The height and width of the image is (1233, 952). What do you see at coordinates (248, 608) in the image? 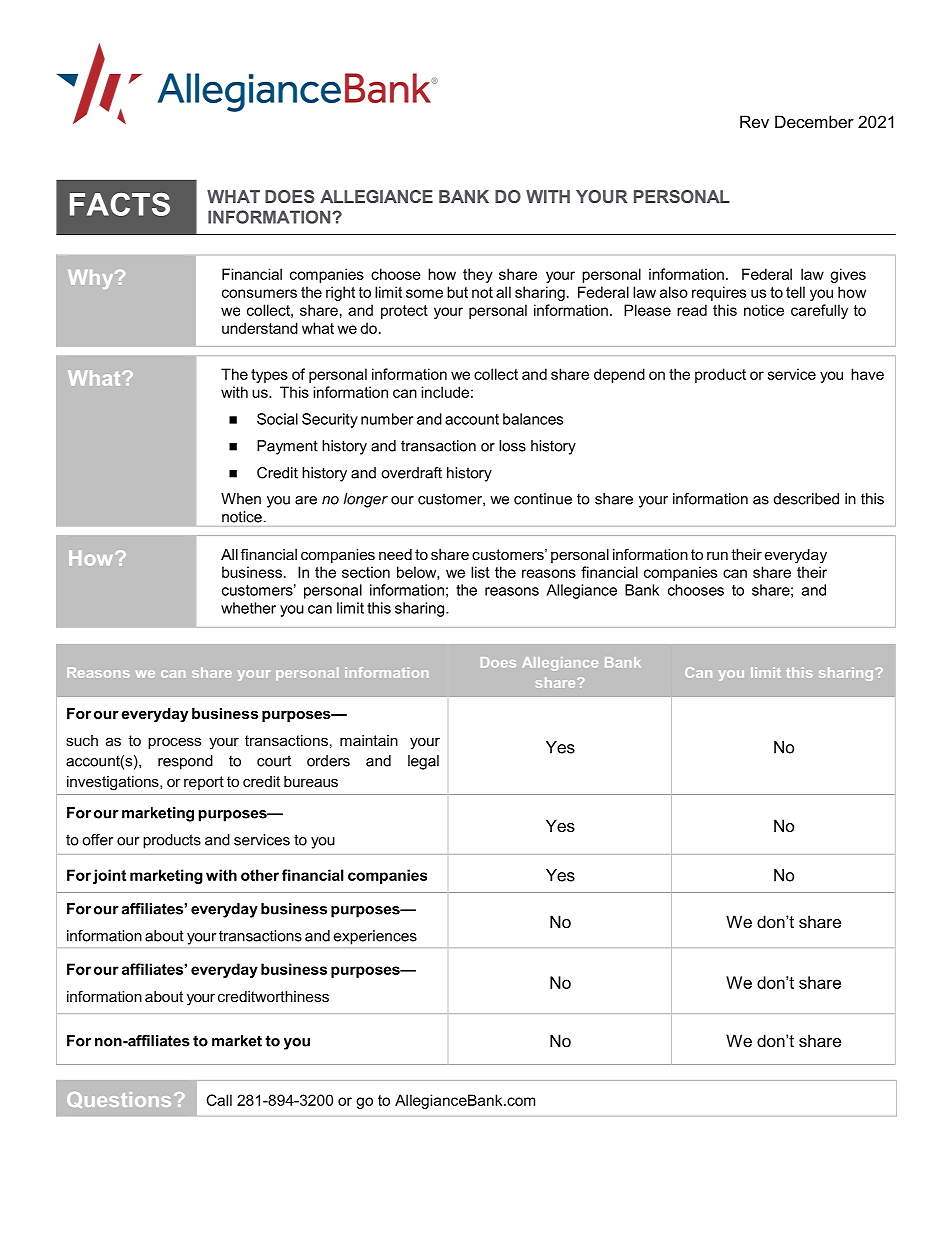
I see `whether` at bounding box center [248, 608].
